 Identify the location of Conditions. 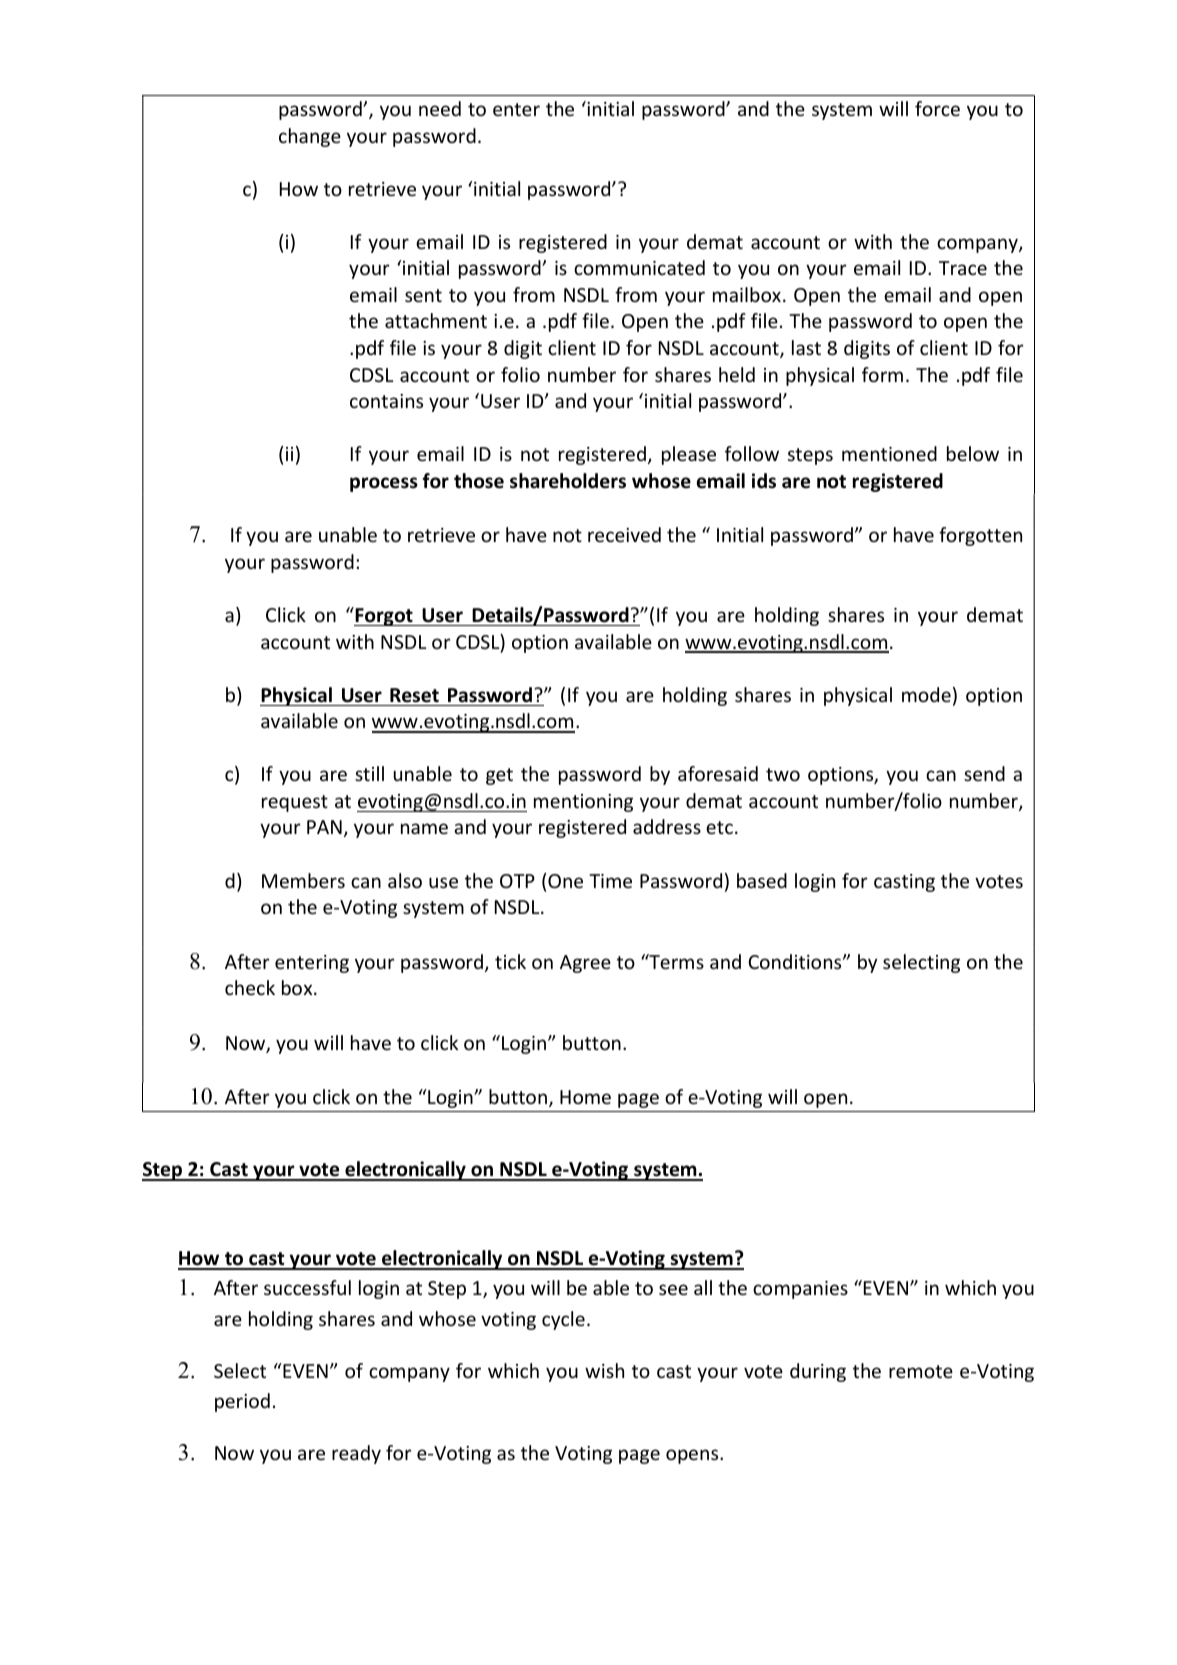
(796, 961).
